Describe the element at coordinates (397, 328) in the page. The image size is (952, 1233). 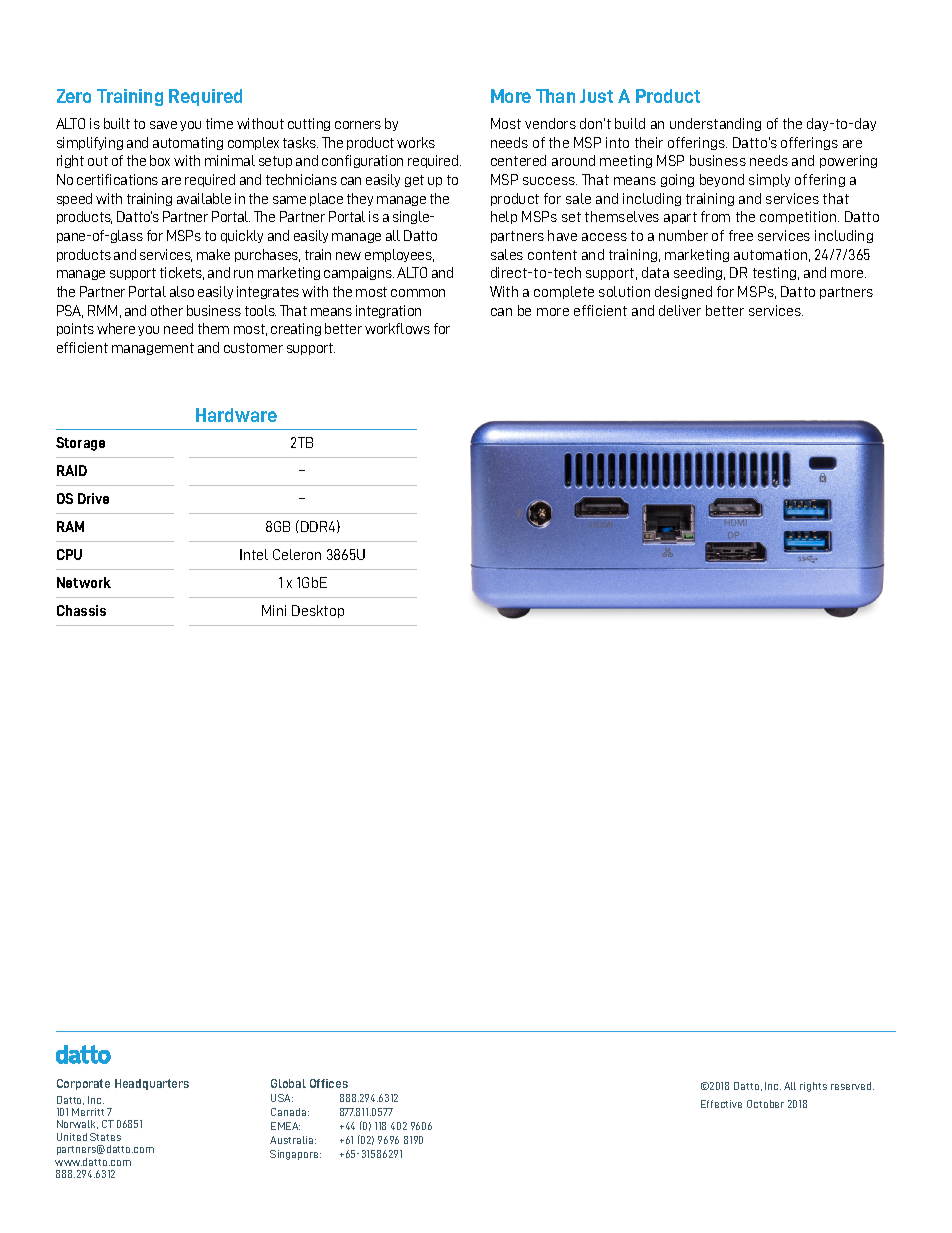
I see `workflows` at that location.
